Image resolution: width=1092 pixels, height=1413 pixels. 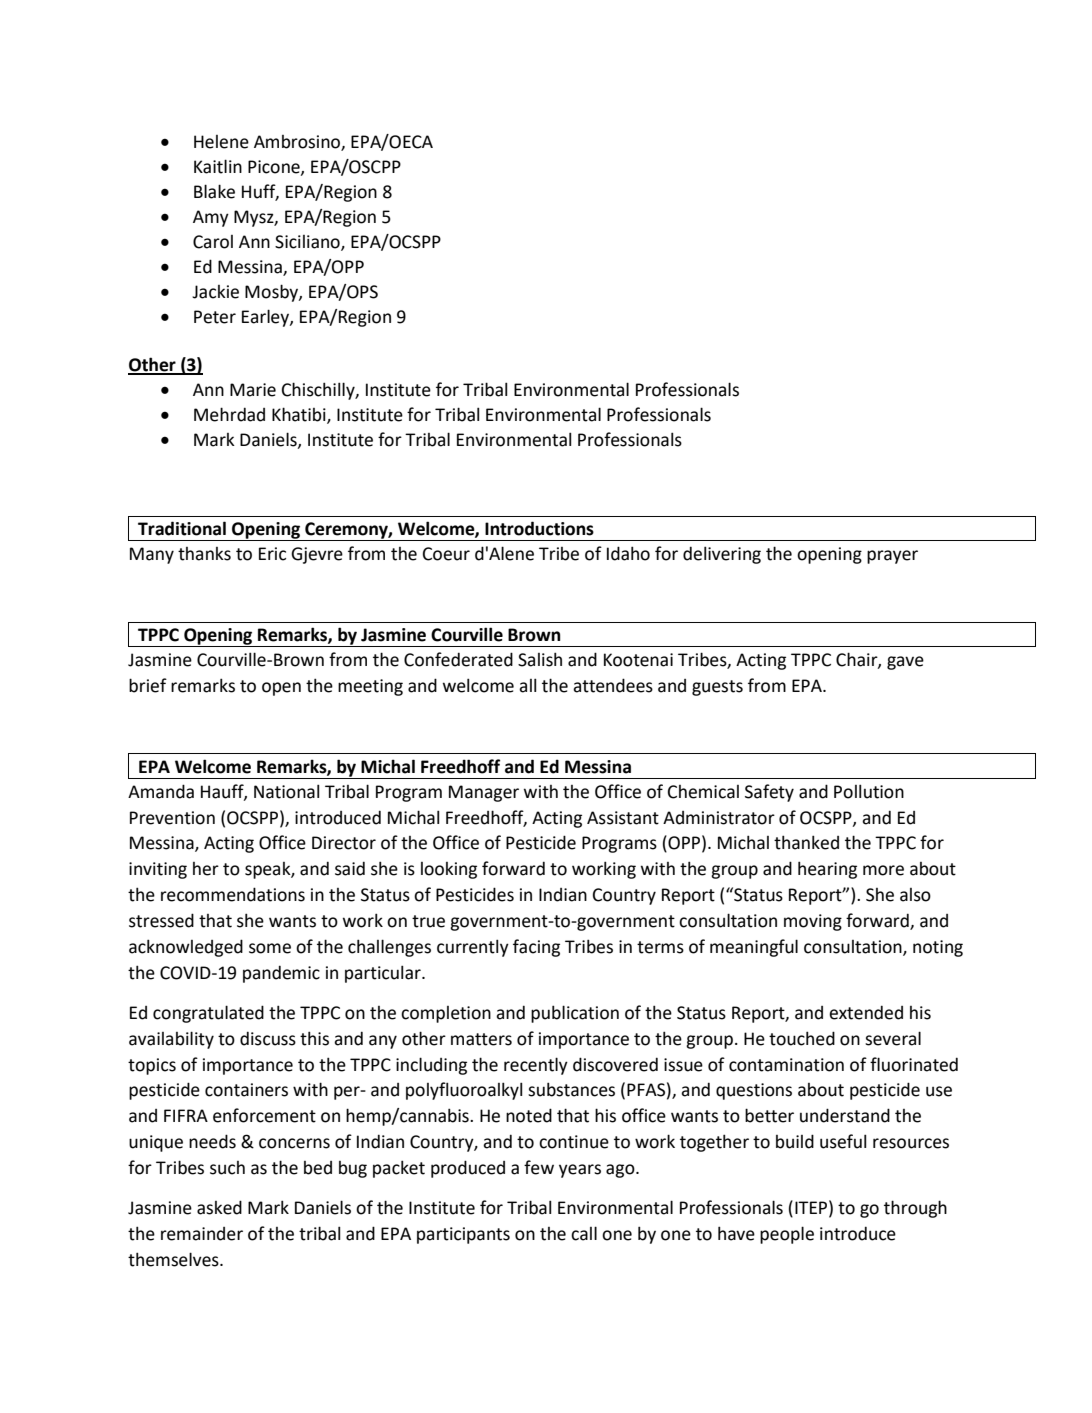 I want to click on looking, so click(x=449, y=870).
